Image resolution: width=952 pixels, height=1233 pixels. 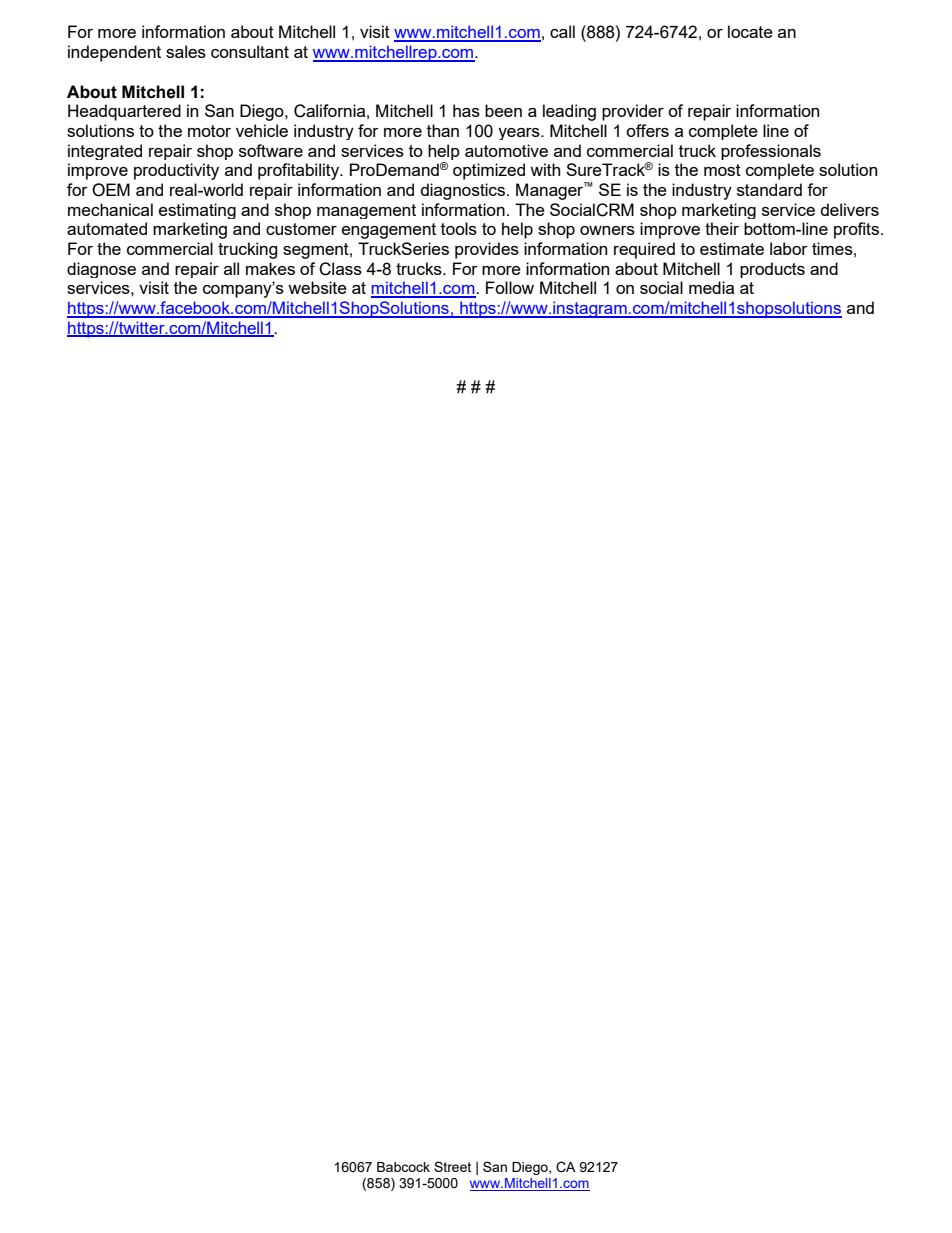 What do you see at coordinates (452, 1166) in the document?
I see `Street` at bounding box center [452, 1166].
